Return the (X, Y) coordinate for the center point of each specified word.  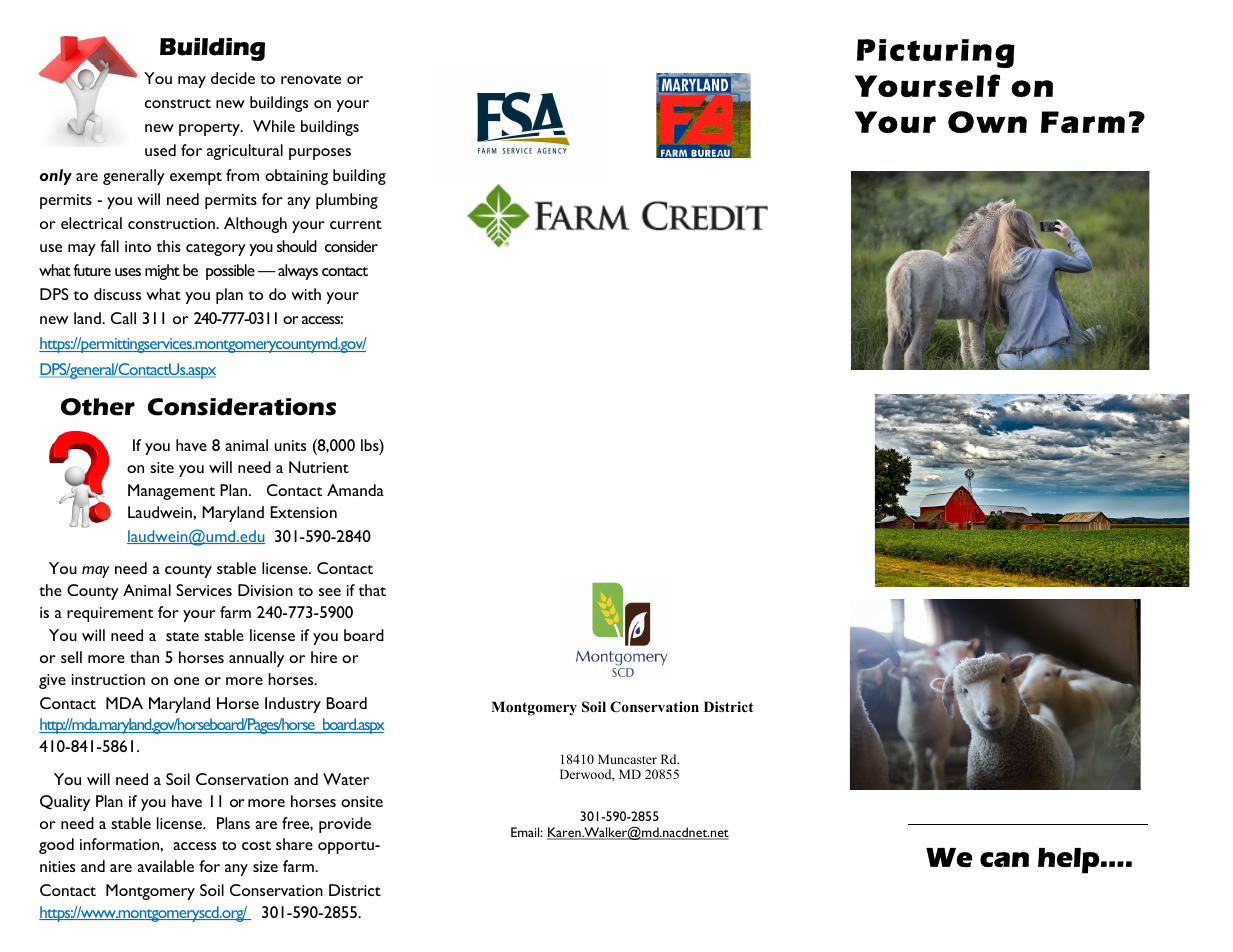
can (1004, 859)
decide (233, 78)
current (356, 224)
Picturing (936, 53)
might (162, 272)
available (165, 866)
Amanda (355, 490)
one (186, 681)
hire (324, 657)
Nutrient (319, 467)
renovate (311, 79)
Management (171, 492)
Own (987, 122)
